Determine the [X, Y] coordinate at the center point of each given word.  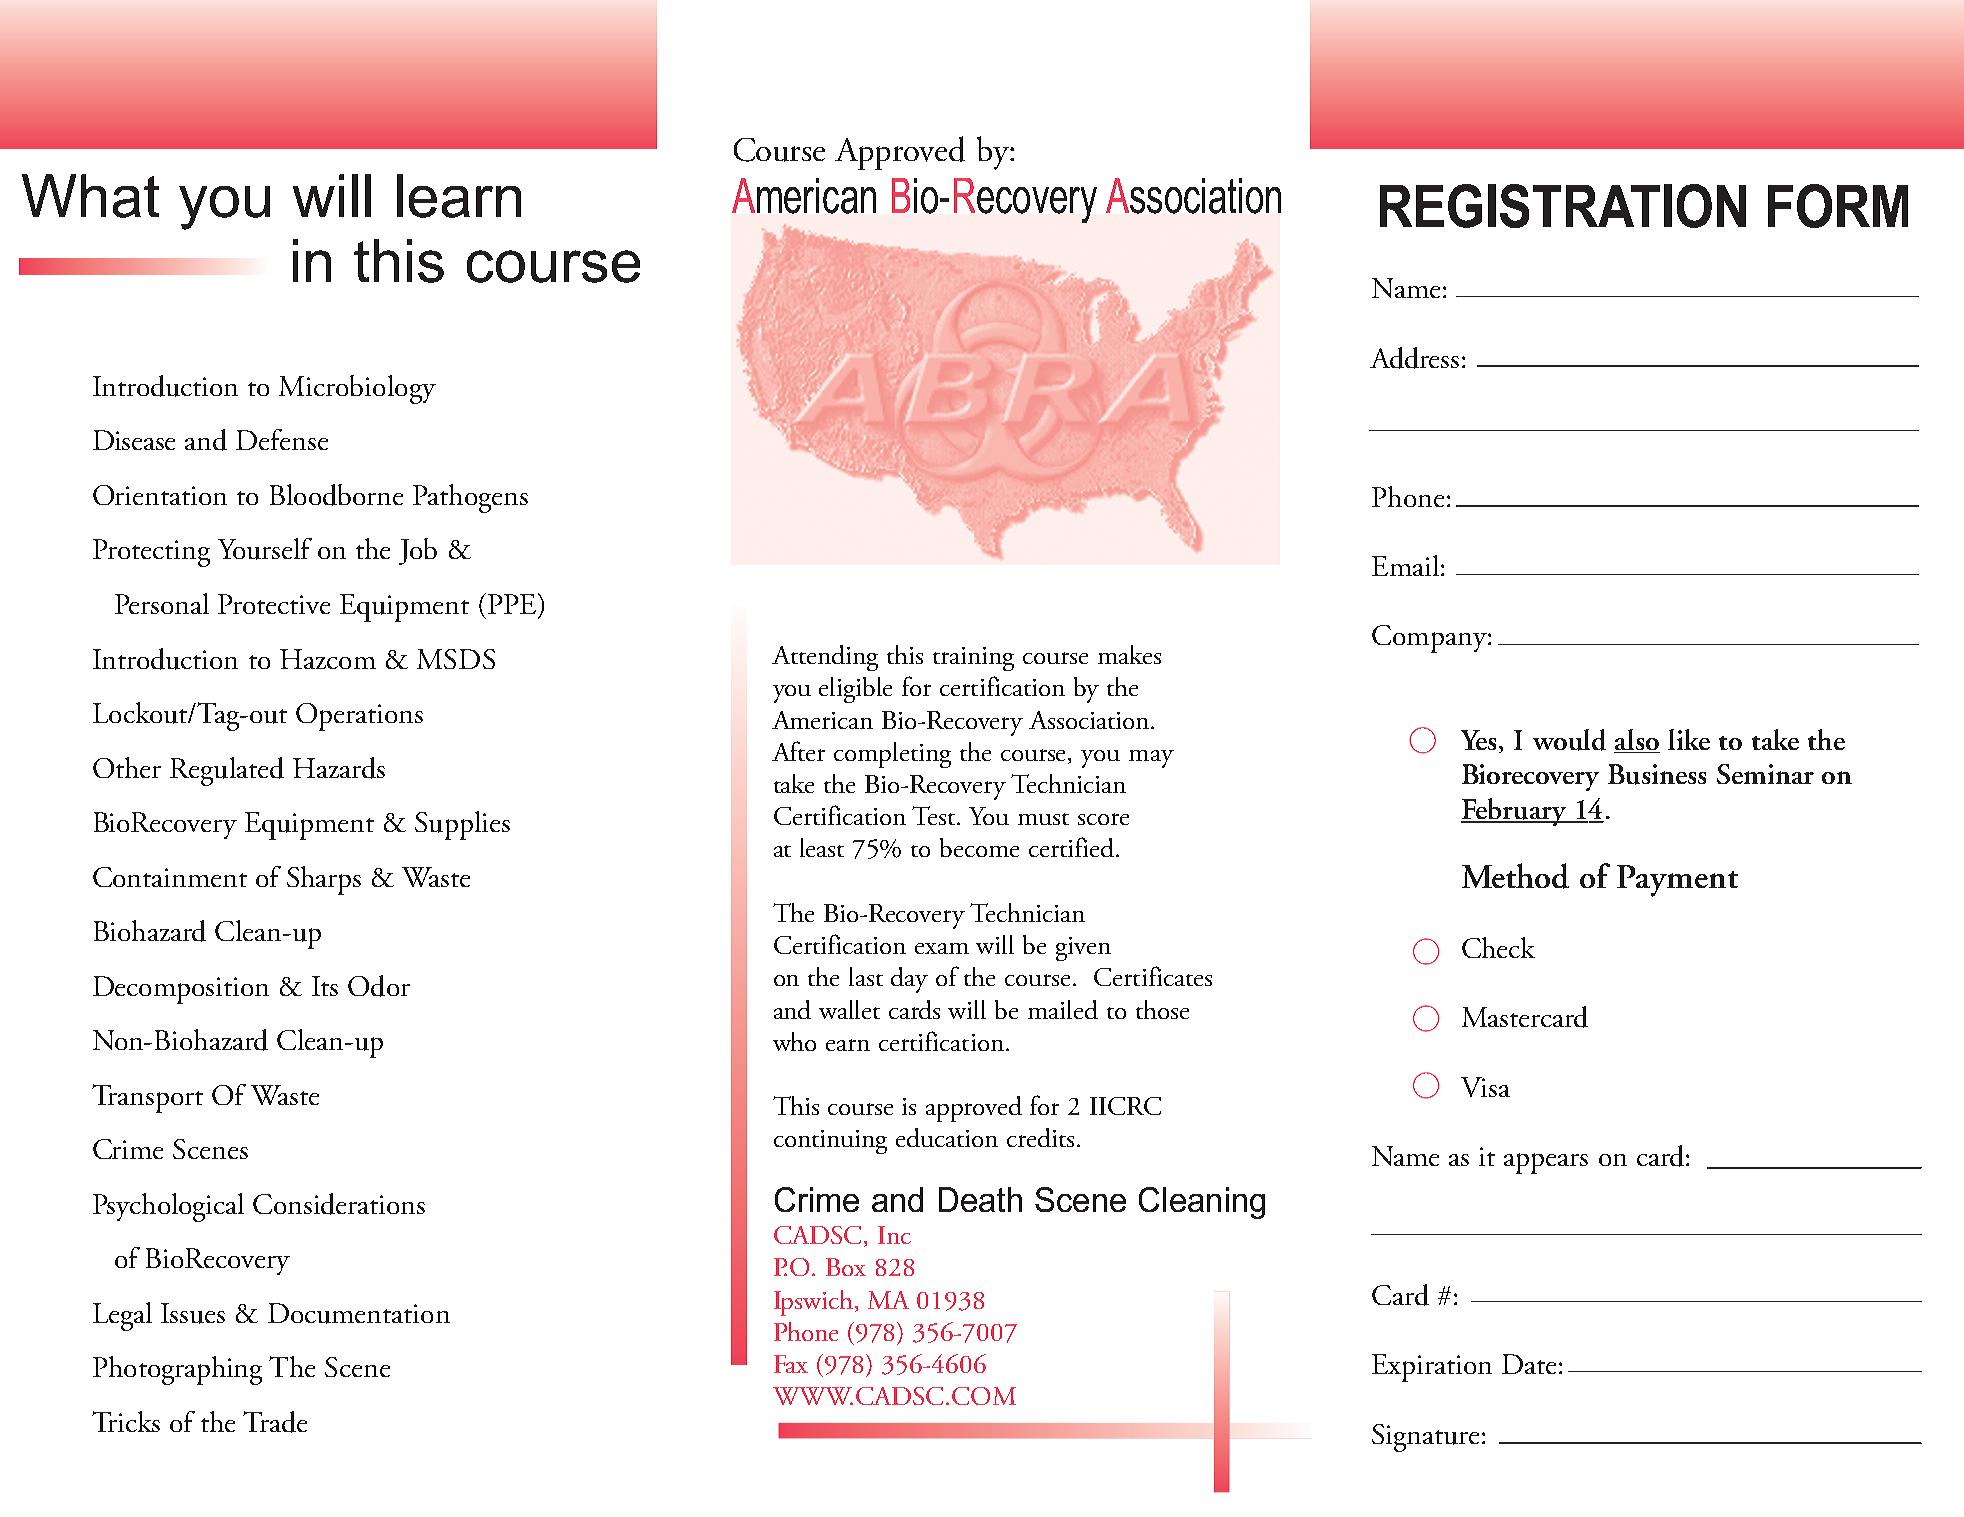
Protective [274, 604]
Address [1414, 358]
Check [1498, 947]
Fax [791, 1364]
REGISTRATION [1563, 206]
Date [1529, 1364]
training [973, 659]
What [90, 196]
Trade [275, 1422]
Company [1430, 639]
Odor [379, 986]
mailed [1063, 1009]
